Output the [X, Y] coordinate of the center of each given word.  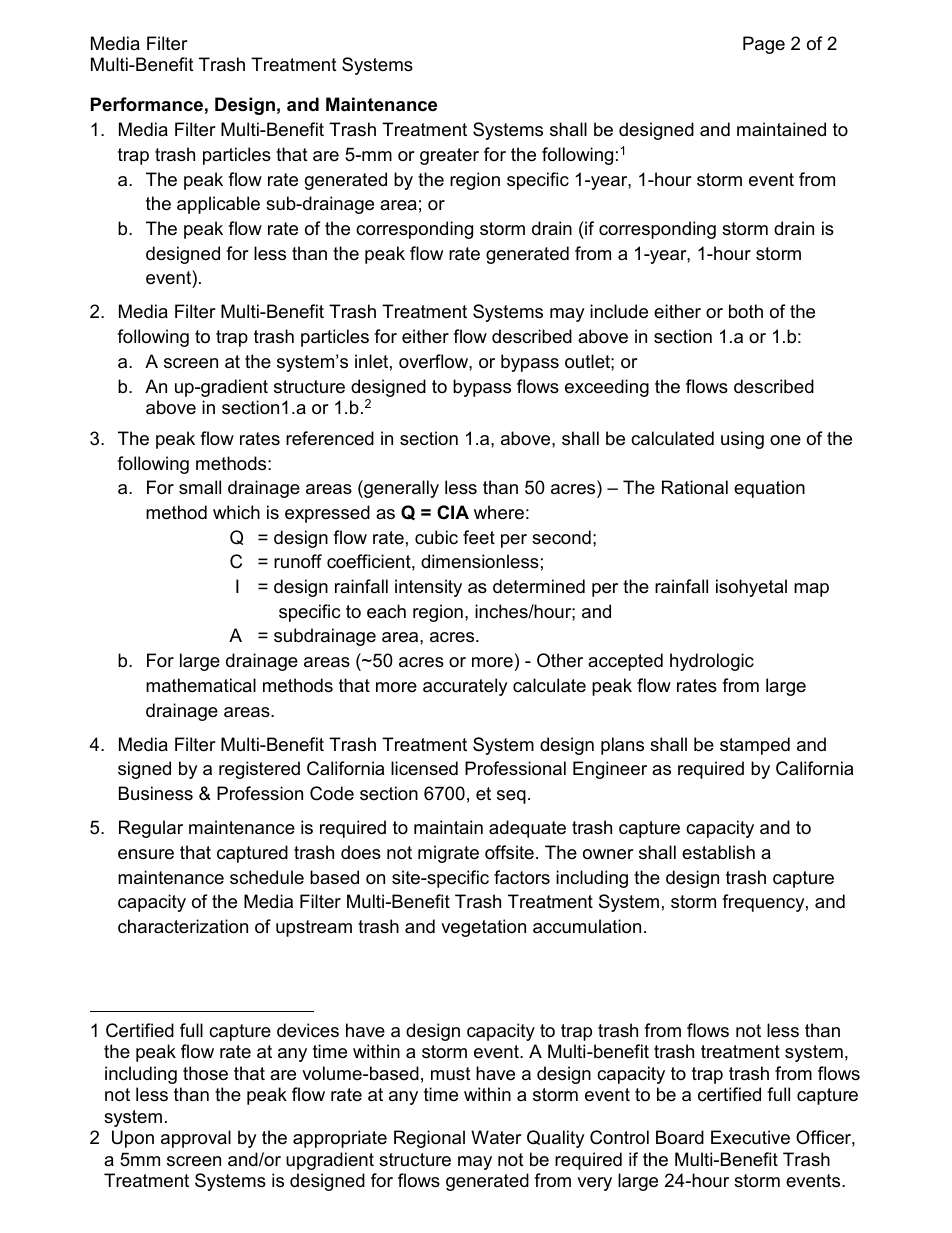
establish [718, 852]
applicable [218, 205]
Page [764, 45]
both [746, 311]
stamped [755, 746]
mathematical [201, 685]
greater [449, 156]
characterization [183, 926]
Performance [147, 104]
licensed [424, 768]
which [236, 512]
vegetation [483, 928]
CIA [453, 512]
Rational [695, 487]
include [619, 311]
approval [196, 1139]
